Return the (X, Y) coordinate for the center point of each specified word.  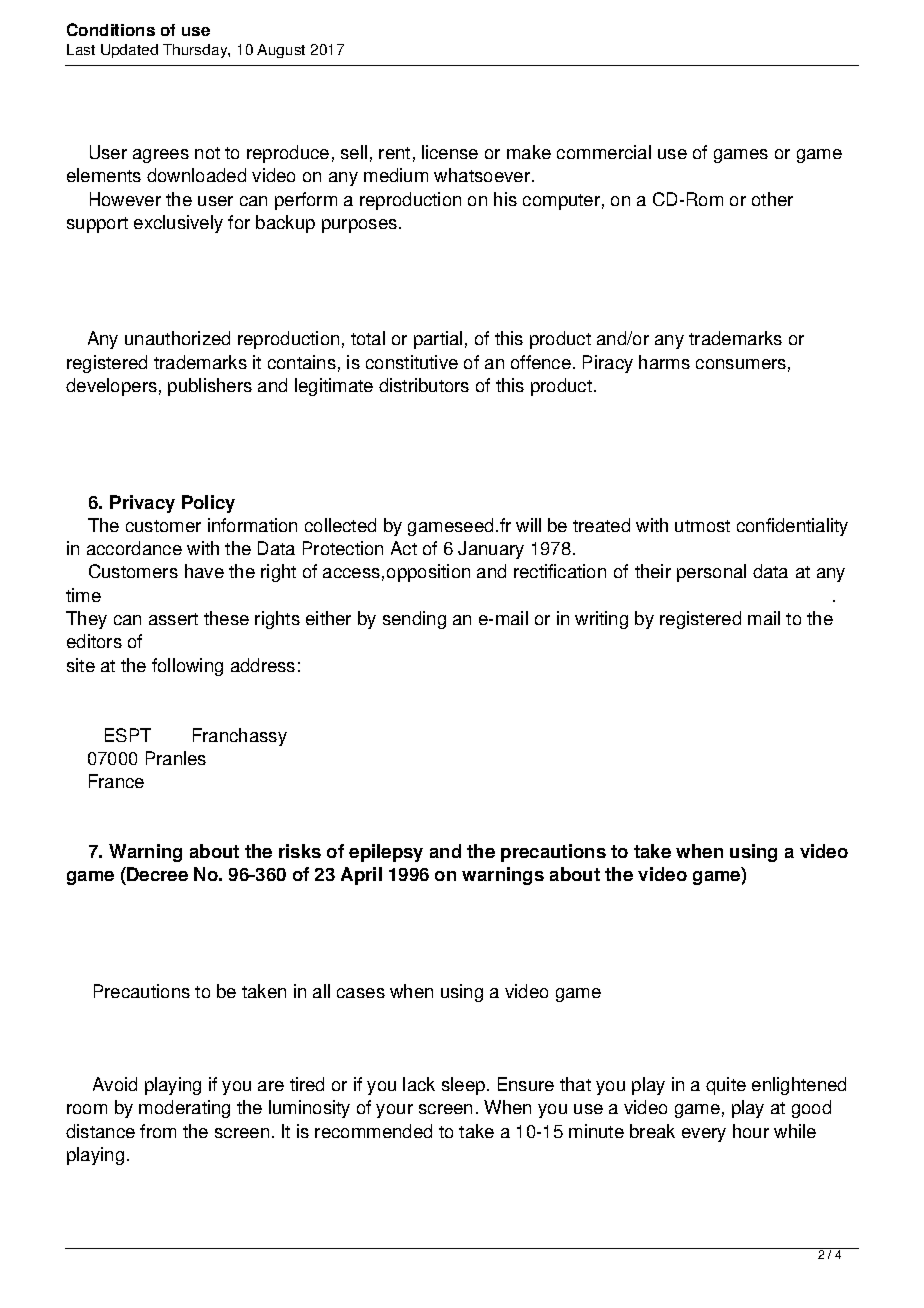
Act (404, 548)
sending (414, 620)
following (187, 667)
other (772, 199)
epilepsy (386, 853)
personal (711, 573)
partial (438, 340)
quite (726, 1086)
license (450, 152)
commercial (604, 152)
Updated (129, 51)
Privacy (142, 504)
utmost (702, 526)
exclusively (178, 224)
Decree (156, 876)
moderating (184, 1109)
